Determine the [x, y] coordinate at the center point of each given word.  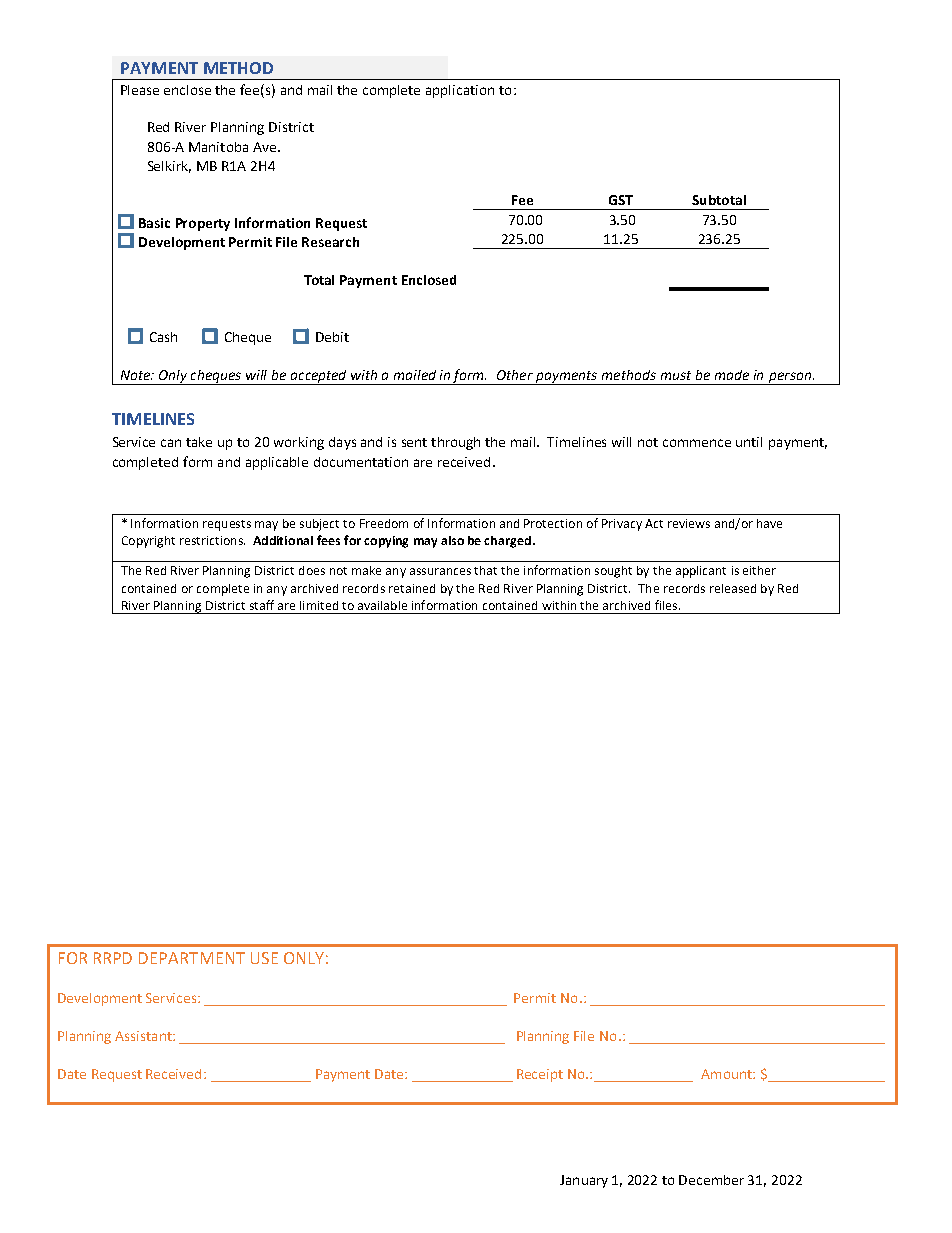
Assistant [144, 1036]
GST [621, 200]
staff [262, 605]
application [460, 91]
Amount [727, 1074]
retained [412, 588]
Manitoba [218, 147]
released [733, 588]
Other [515, 375]
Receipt [540, 1075]
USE [264, 958]
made [732, 375]
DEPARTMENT [192, 958]
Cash [163, 337]
